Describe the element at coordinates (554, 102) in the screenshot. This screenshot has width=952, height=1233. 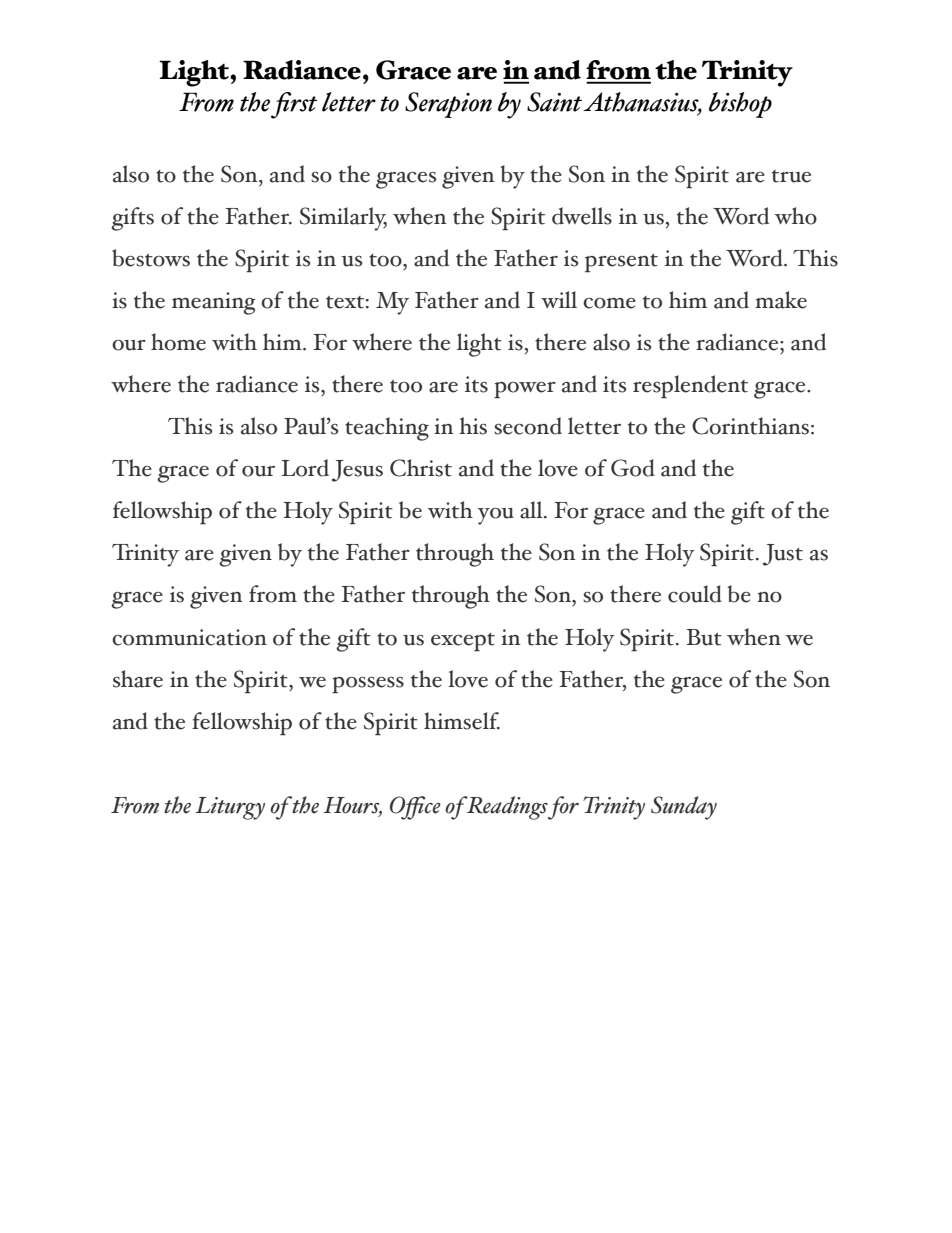
I see `Saint` at that location.
